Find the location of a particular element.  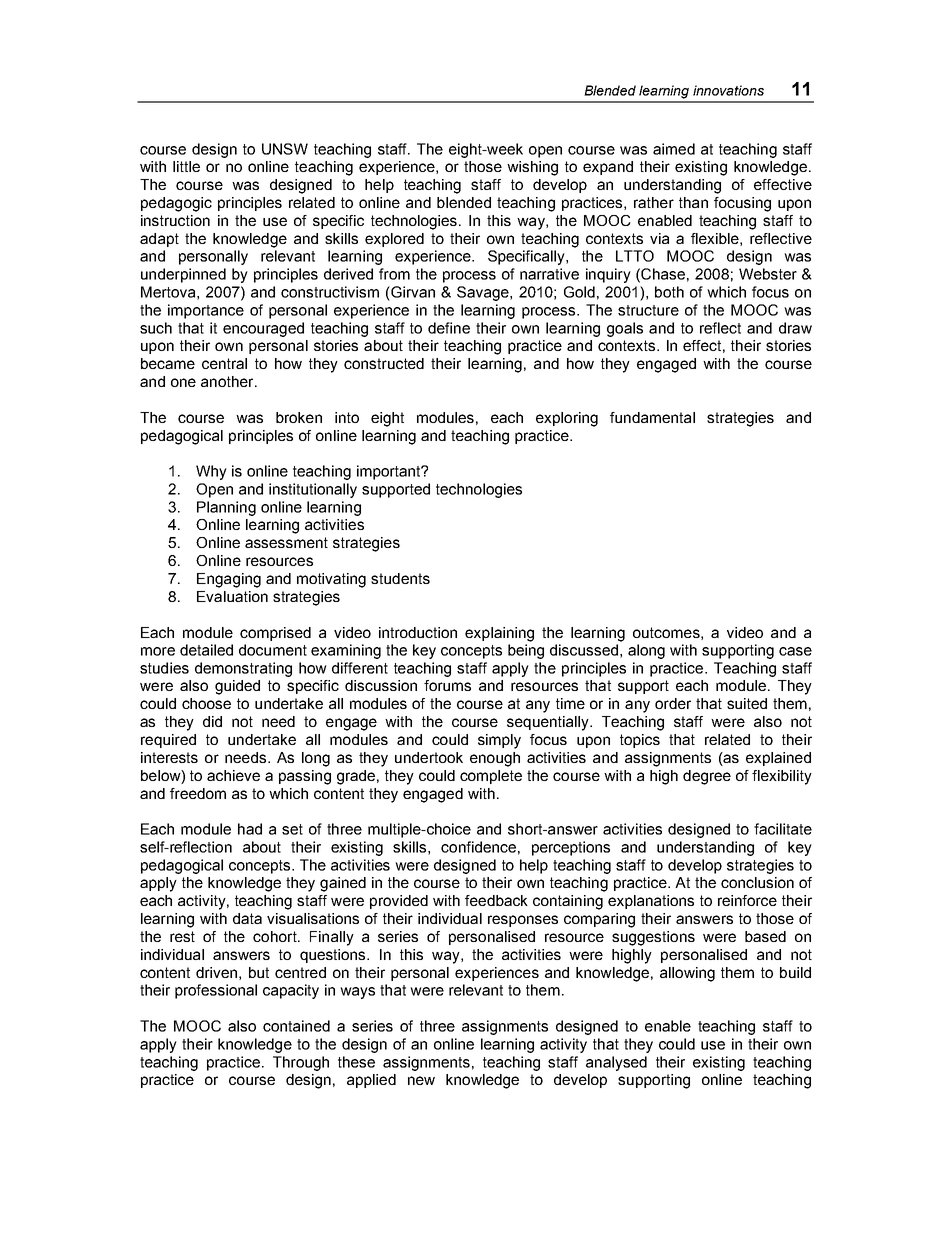

UNSW is located at coordinates (285, 149).
